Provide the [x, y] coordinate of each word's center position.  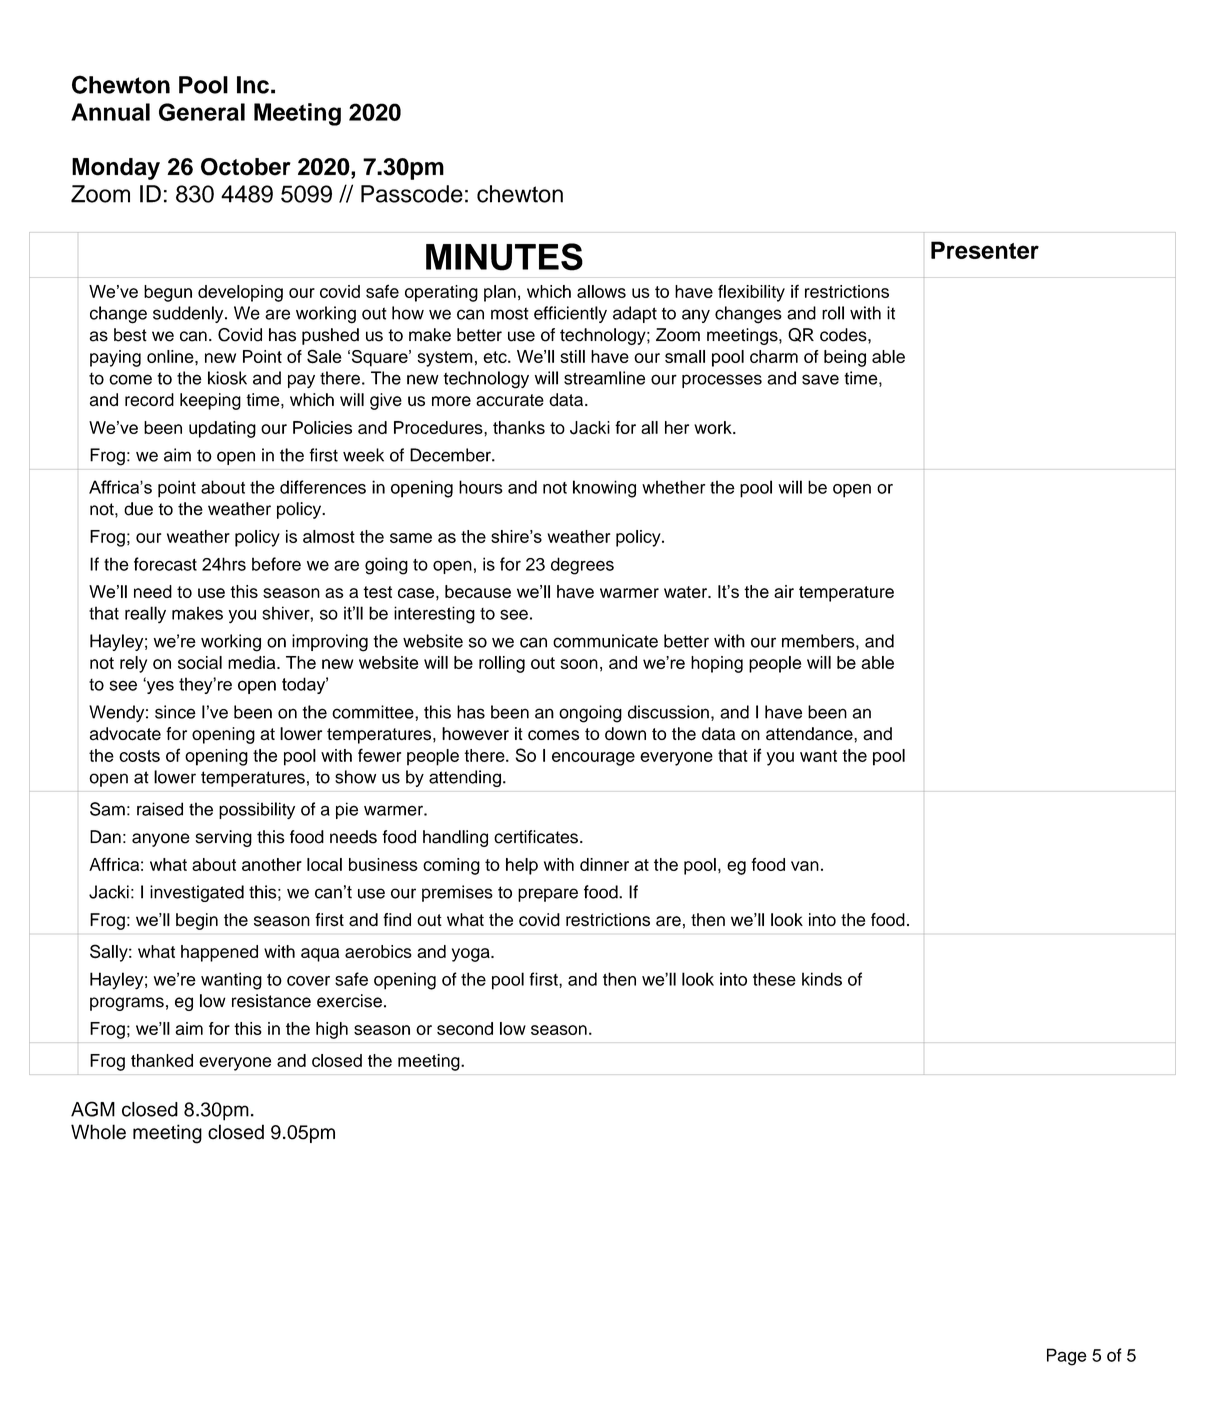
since [175, 712]
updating [222, 429]
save [820, 379]
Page [1067, 1357]
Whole [98, 1132]
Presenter [985, 250]
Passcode [412, 194]
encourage [593, 759]
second [465, 1028]
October [246, 167]
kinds [822, 979]
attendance [810, 734]
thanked [162, 1060]
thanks [519, 427]
